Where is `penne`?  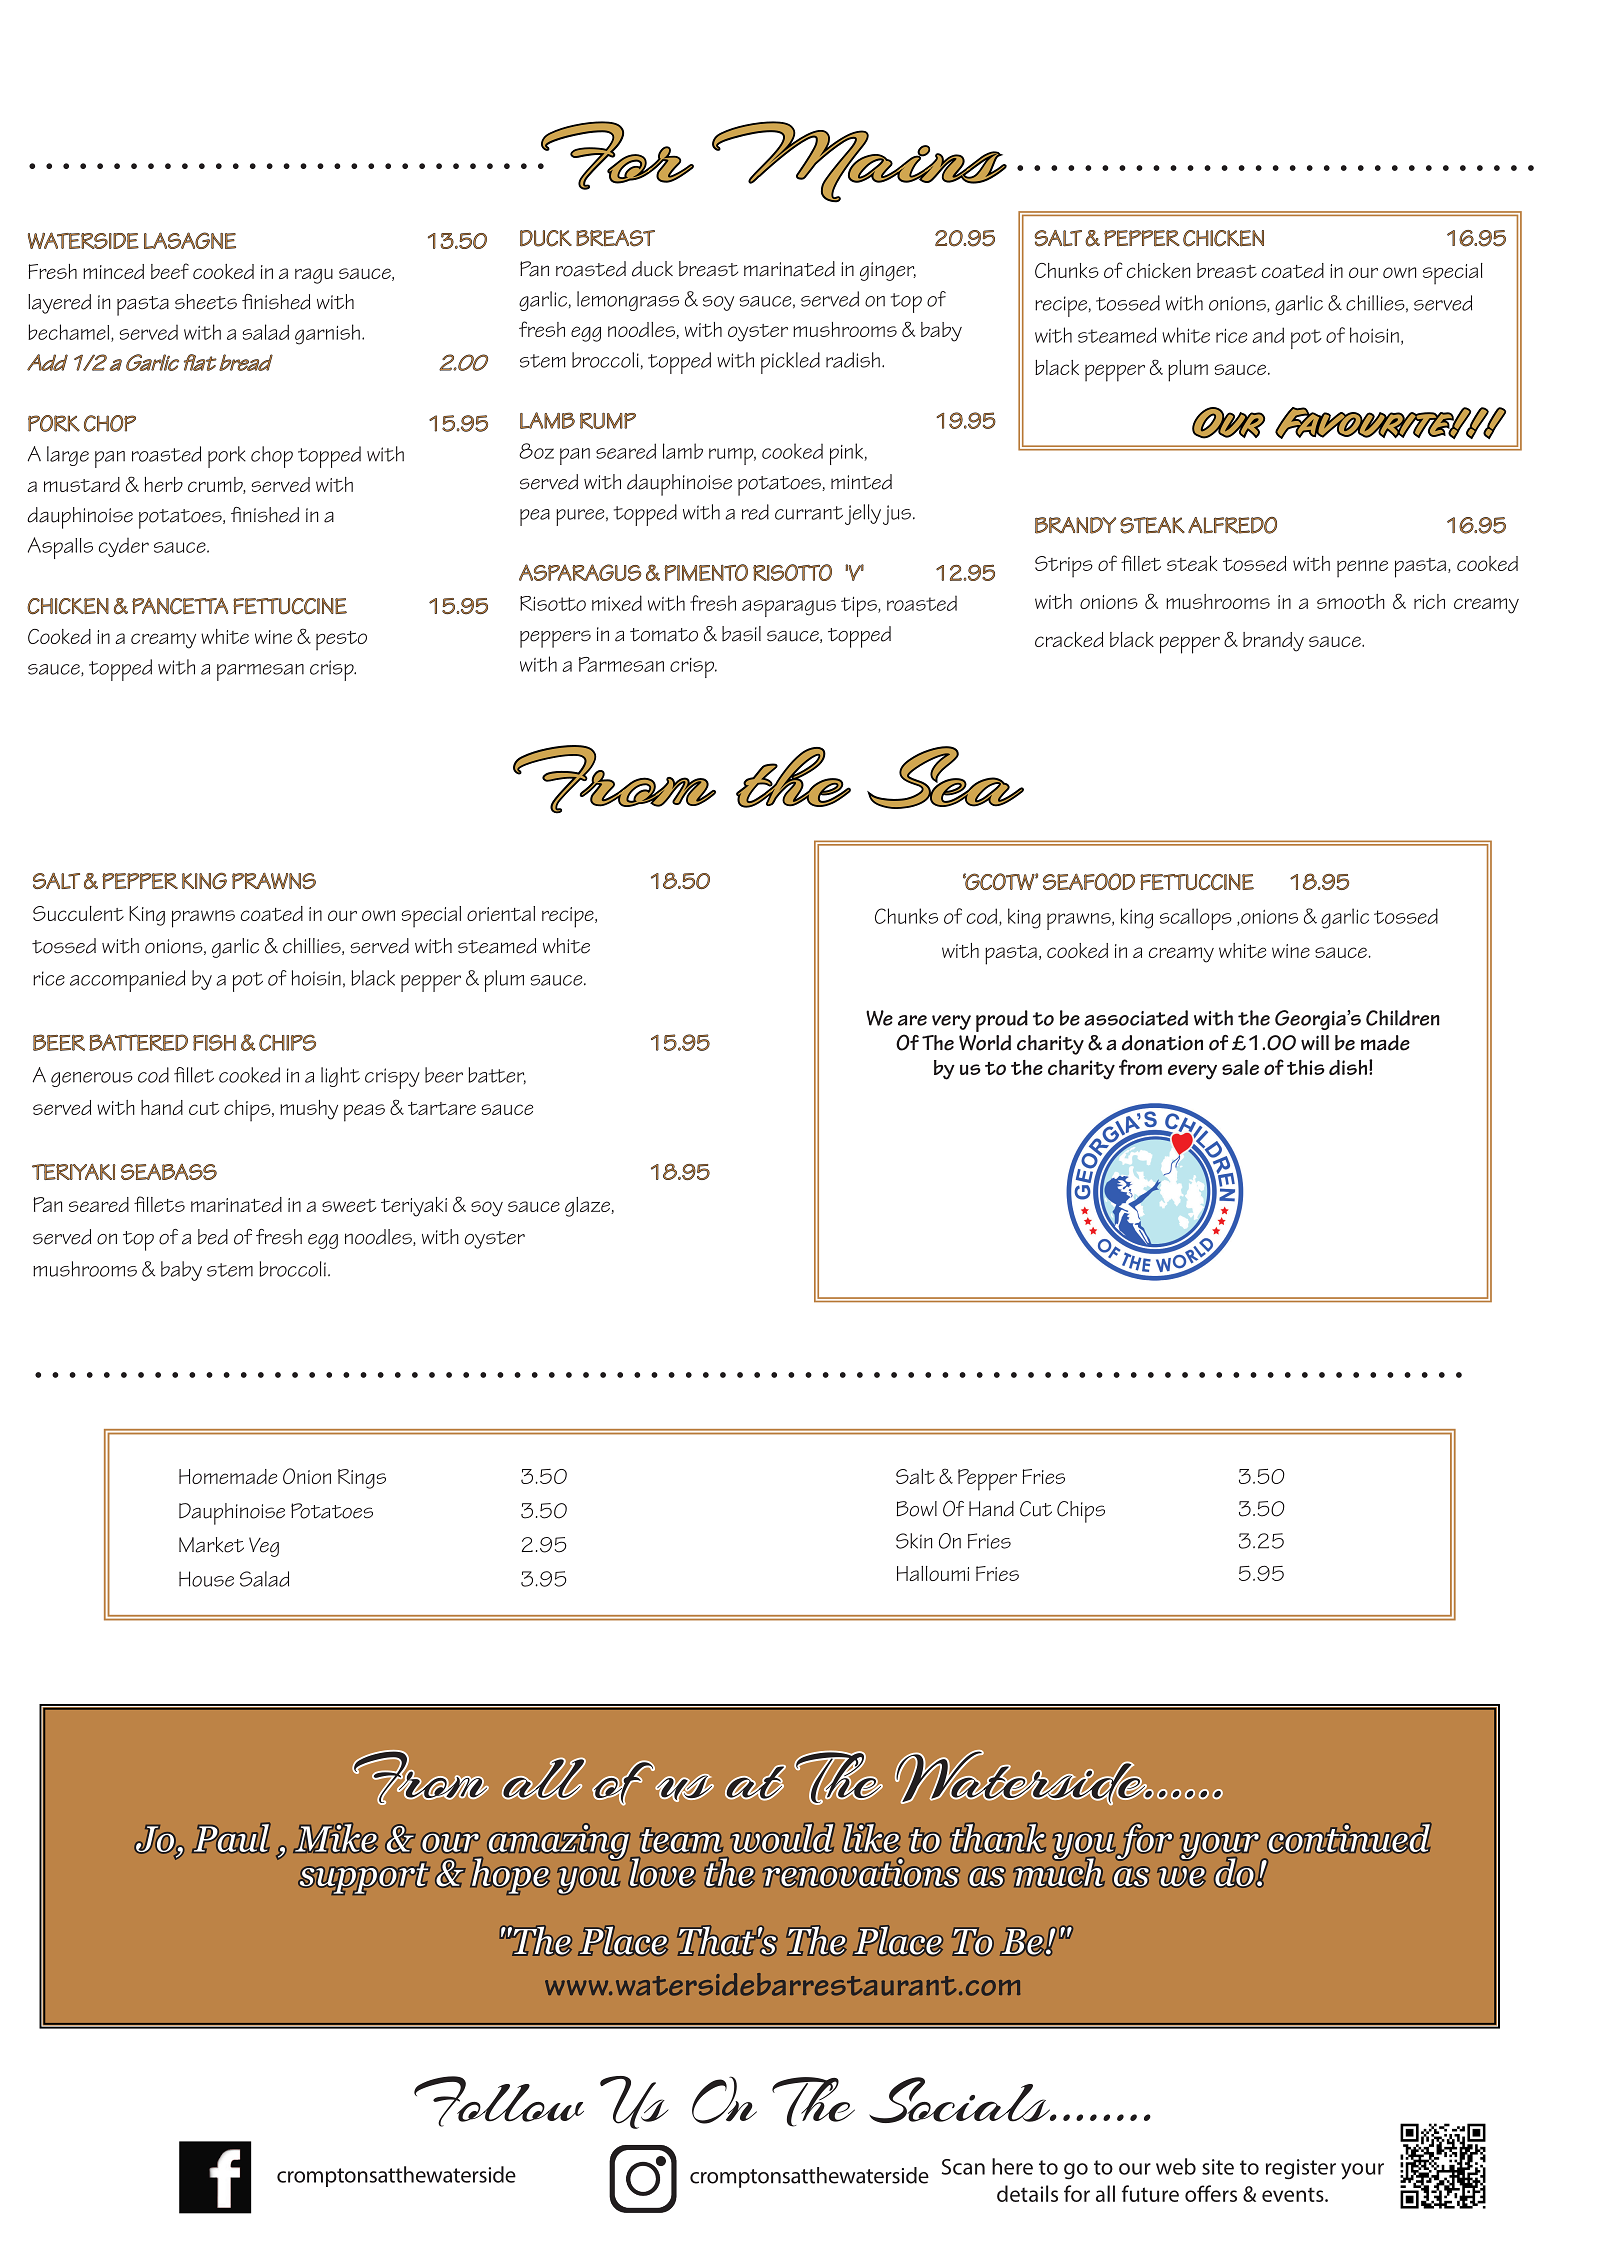
penne is located at coordinates (1362, 569).
